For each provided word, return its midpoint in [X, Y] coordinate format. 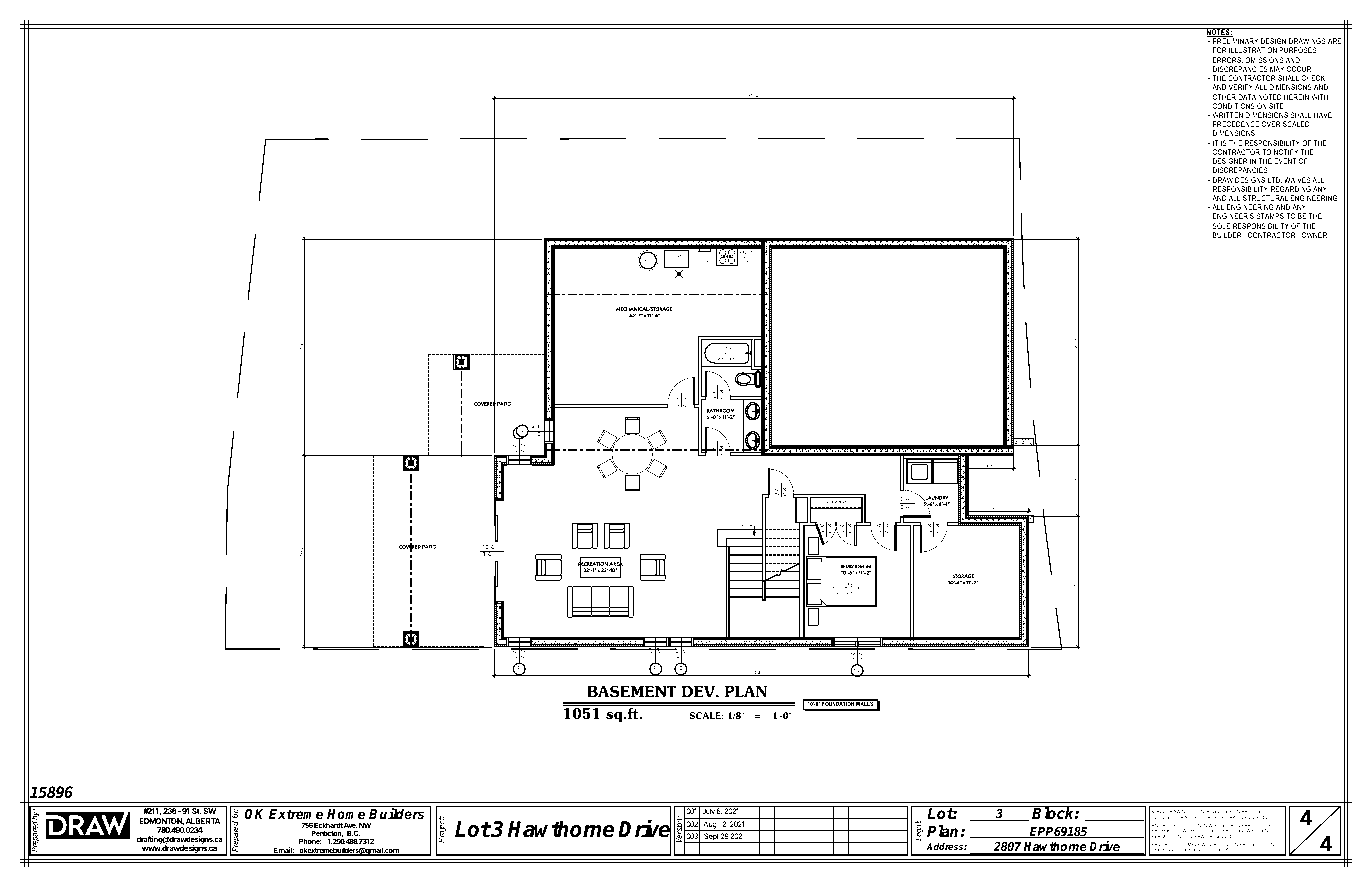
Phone [310, 841]
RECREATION [593, 564]
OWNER [1314, 235]
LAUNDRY [935, 499]
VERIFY [1241, 87]
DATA [1247, 97]
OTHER [1224, 97]
